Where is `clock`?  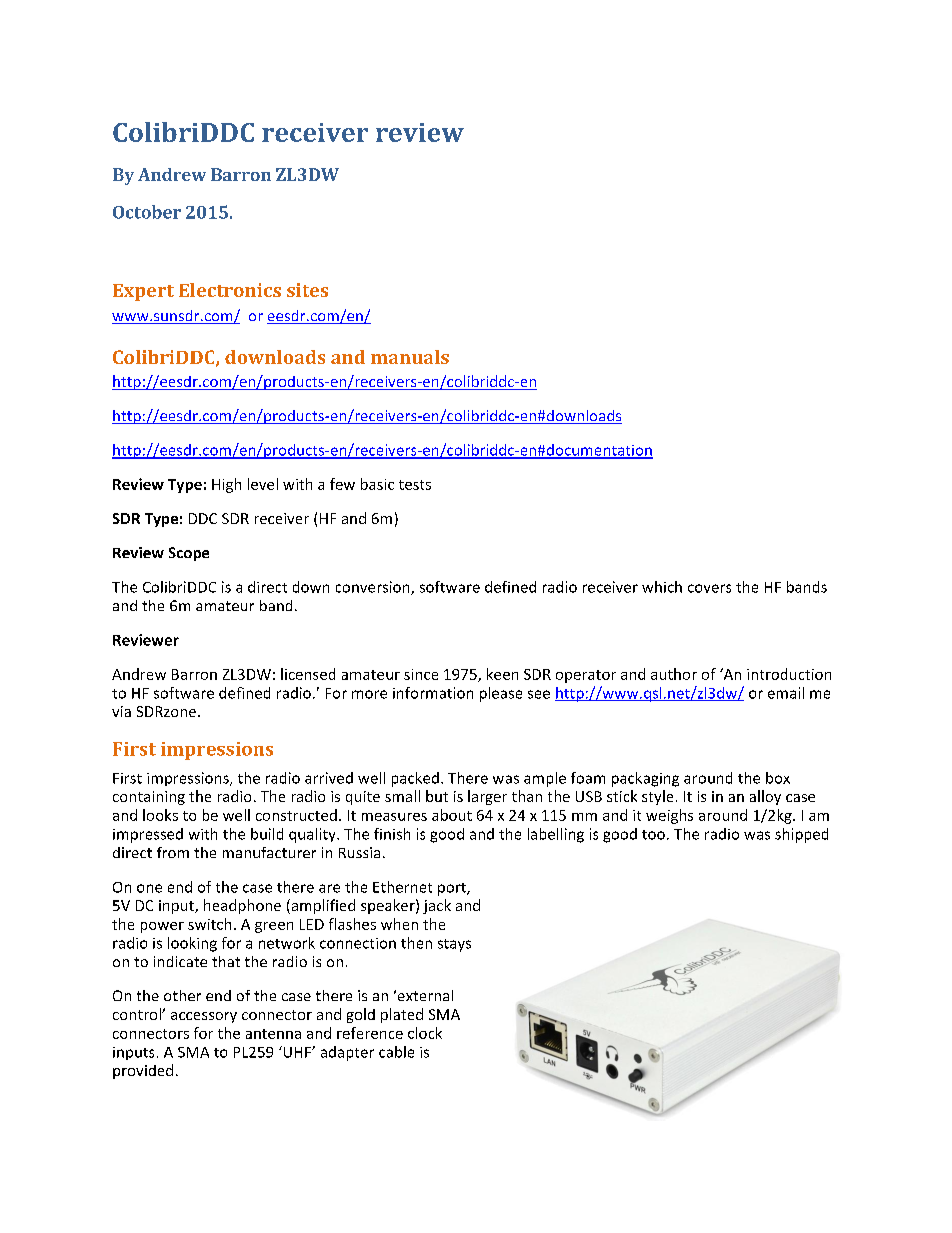
clock is located at coordinates (425, 1033).
